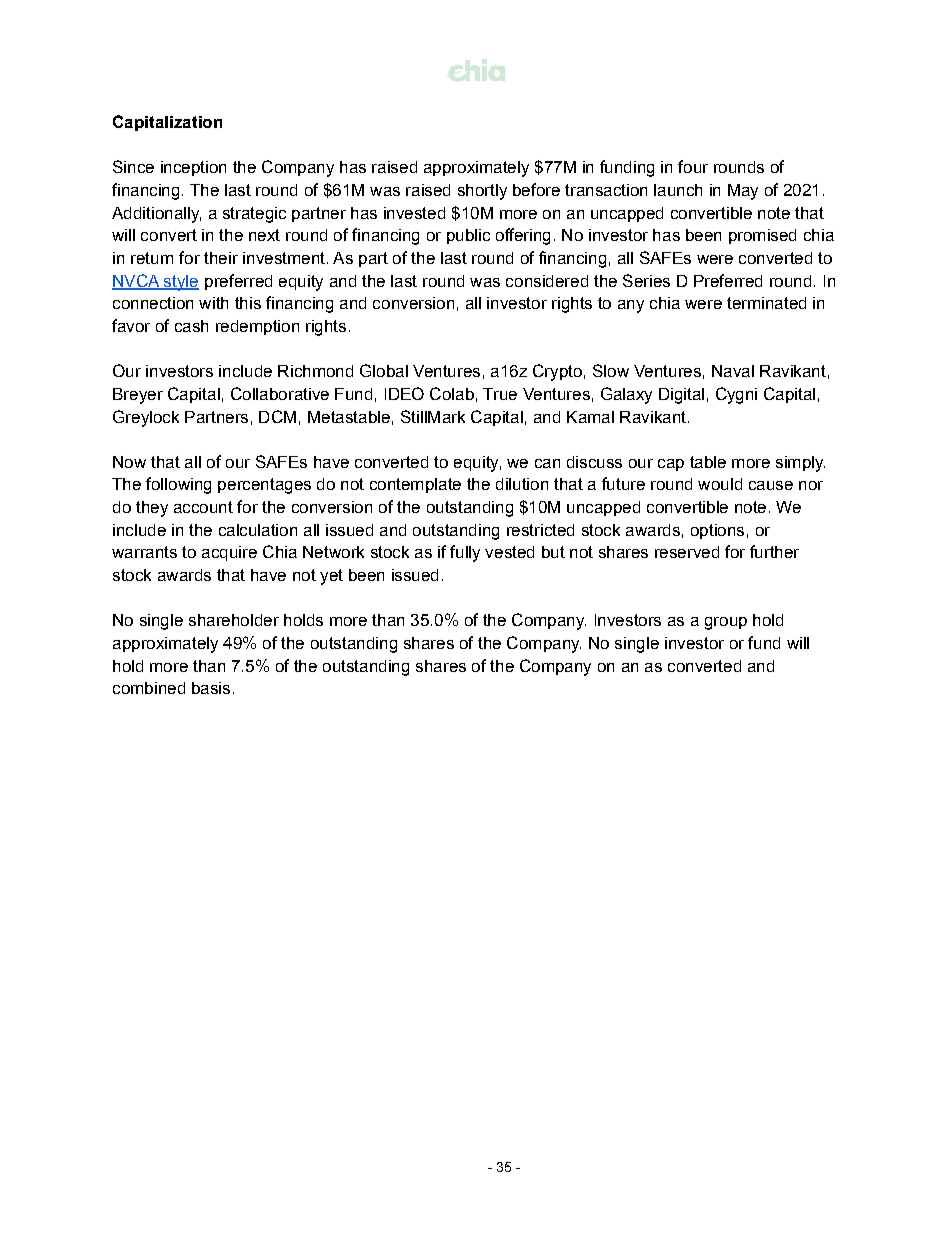 This page has height=1233, width=952. What do you see at coordinates (452, 393) in the page?
I see `Colab` at bounding box center [452, 393].
